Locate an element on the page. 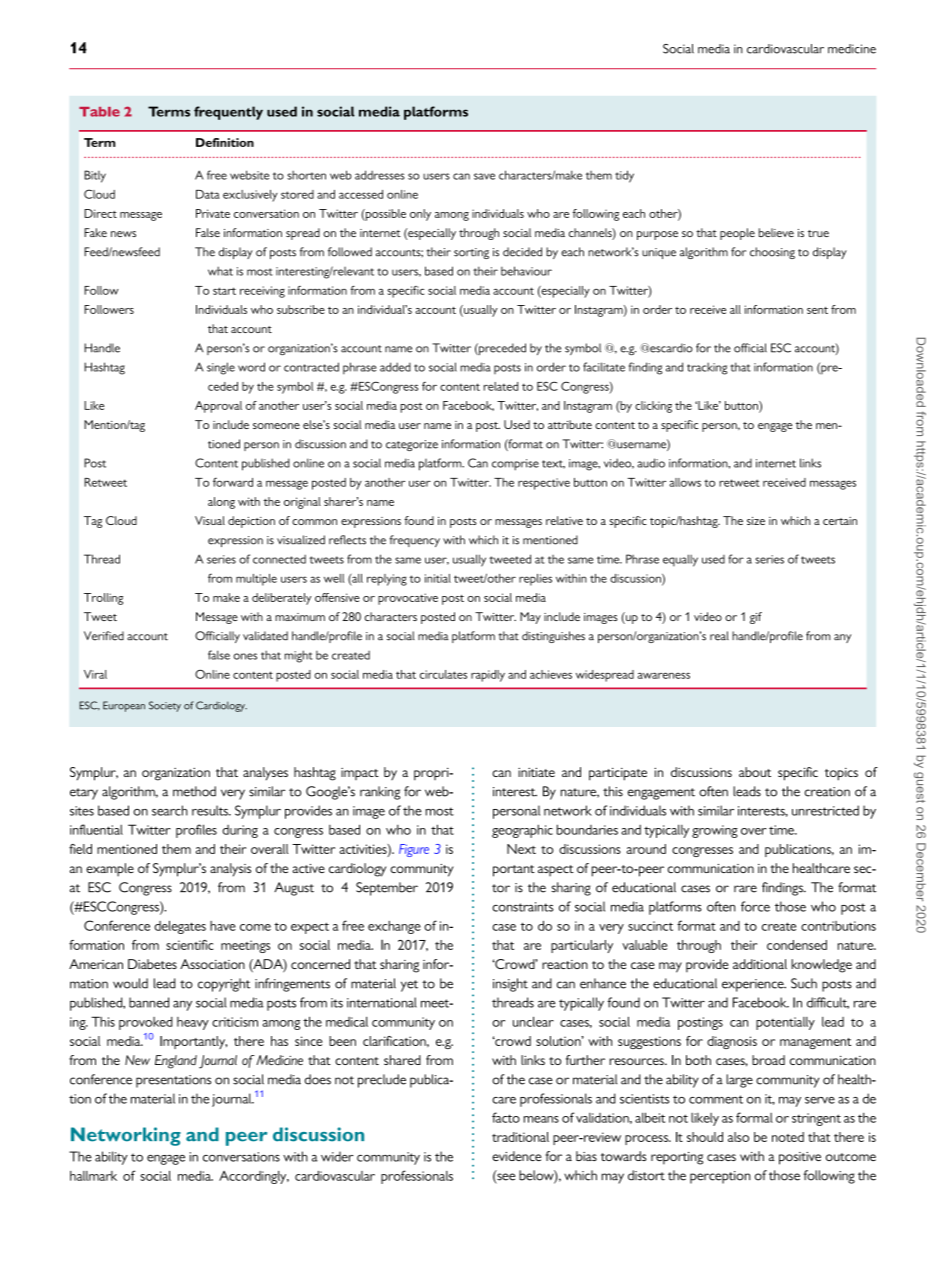  hallmark is located at coordinates (93, 1176).
